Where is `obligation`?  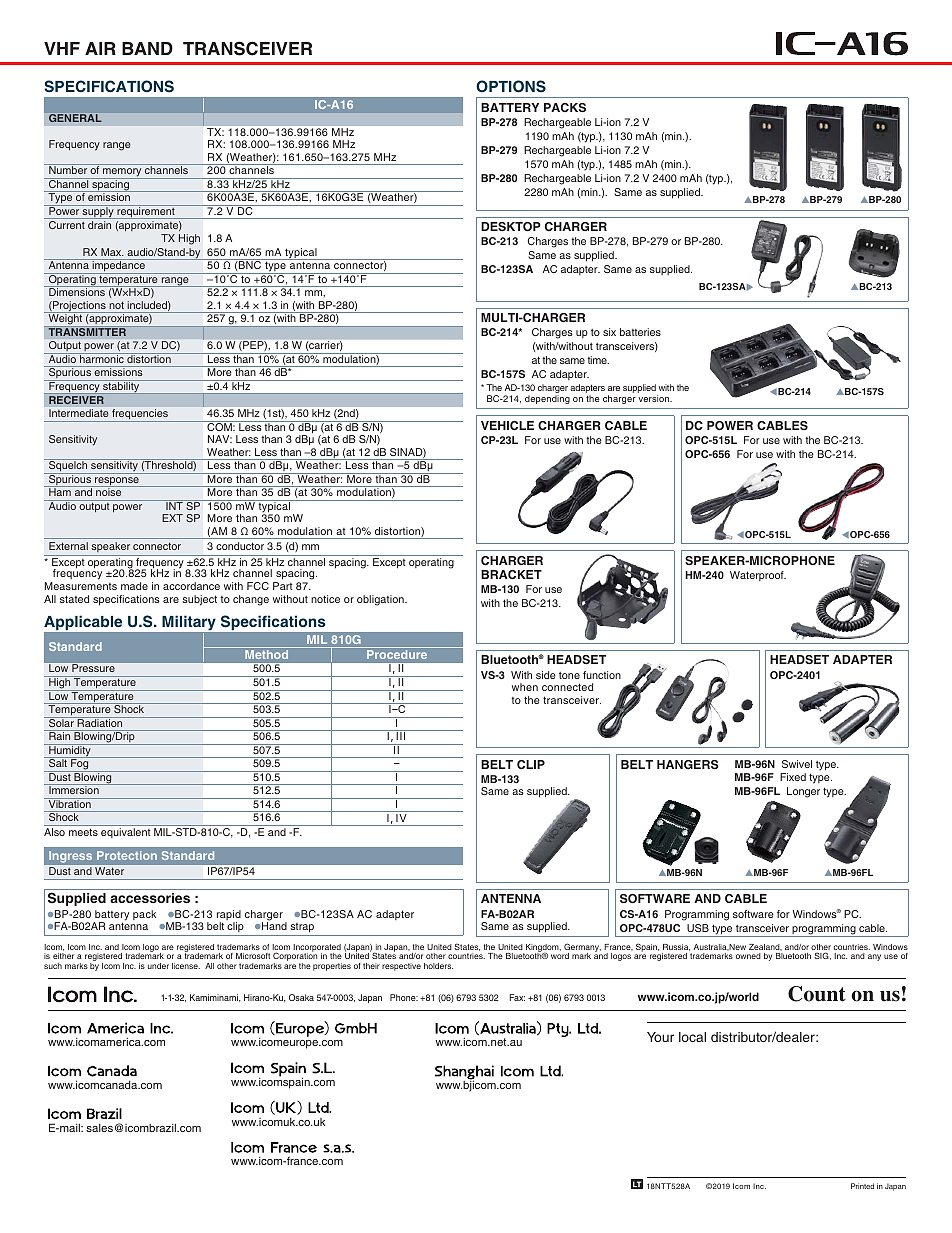
obligation is located at coordinates (381, 600).
